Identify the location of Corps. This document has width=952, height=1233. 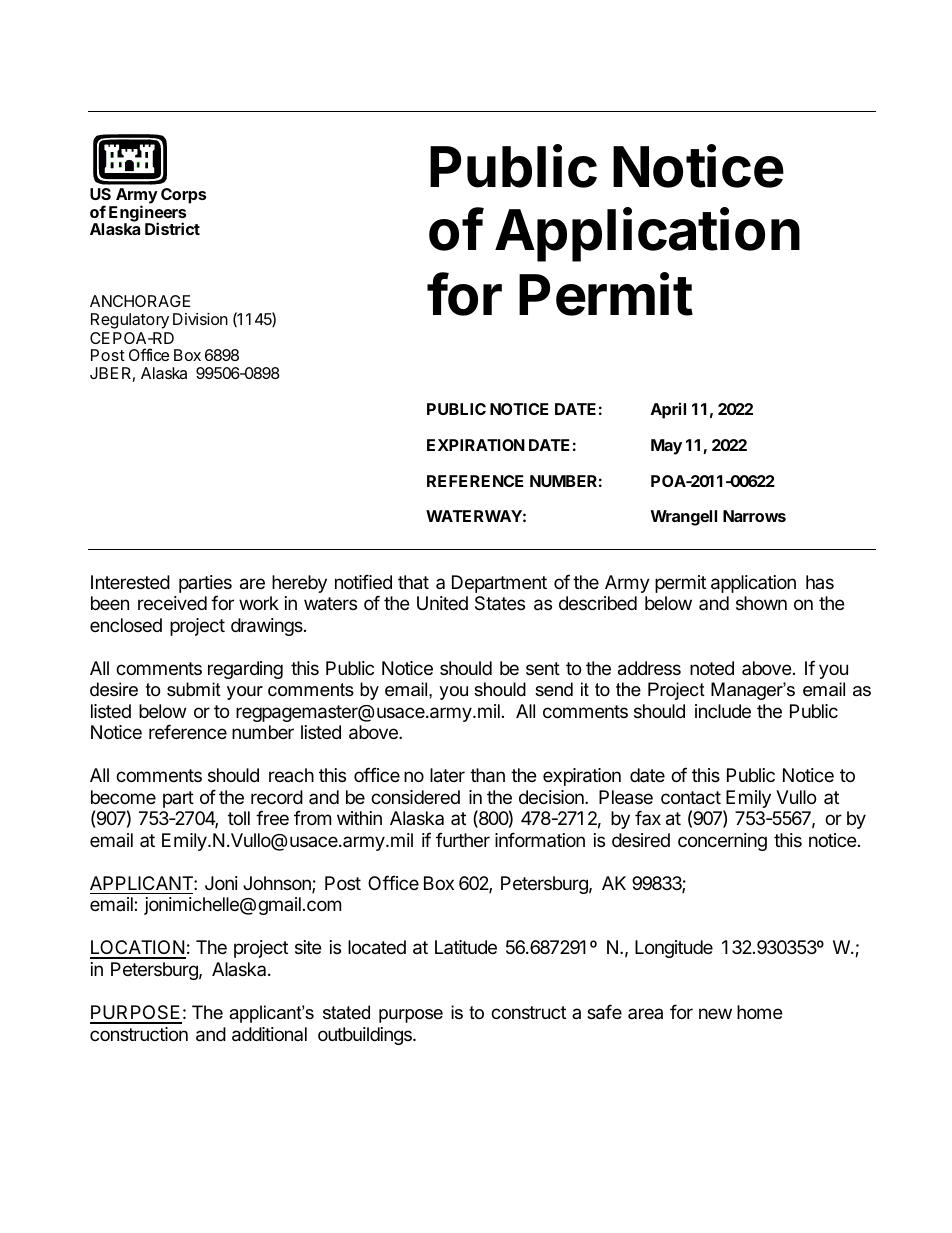
(183, 196).
